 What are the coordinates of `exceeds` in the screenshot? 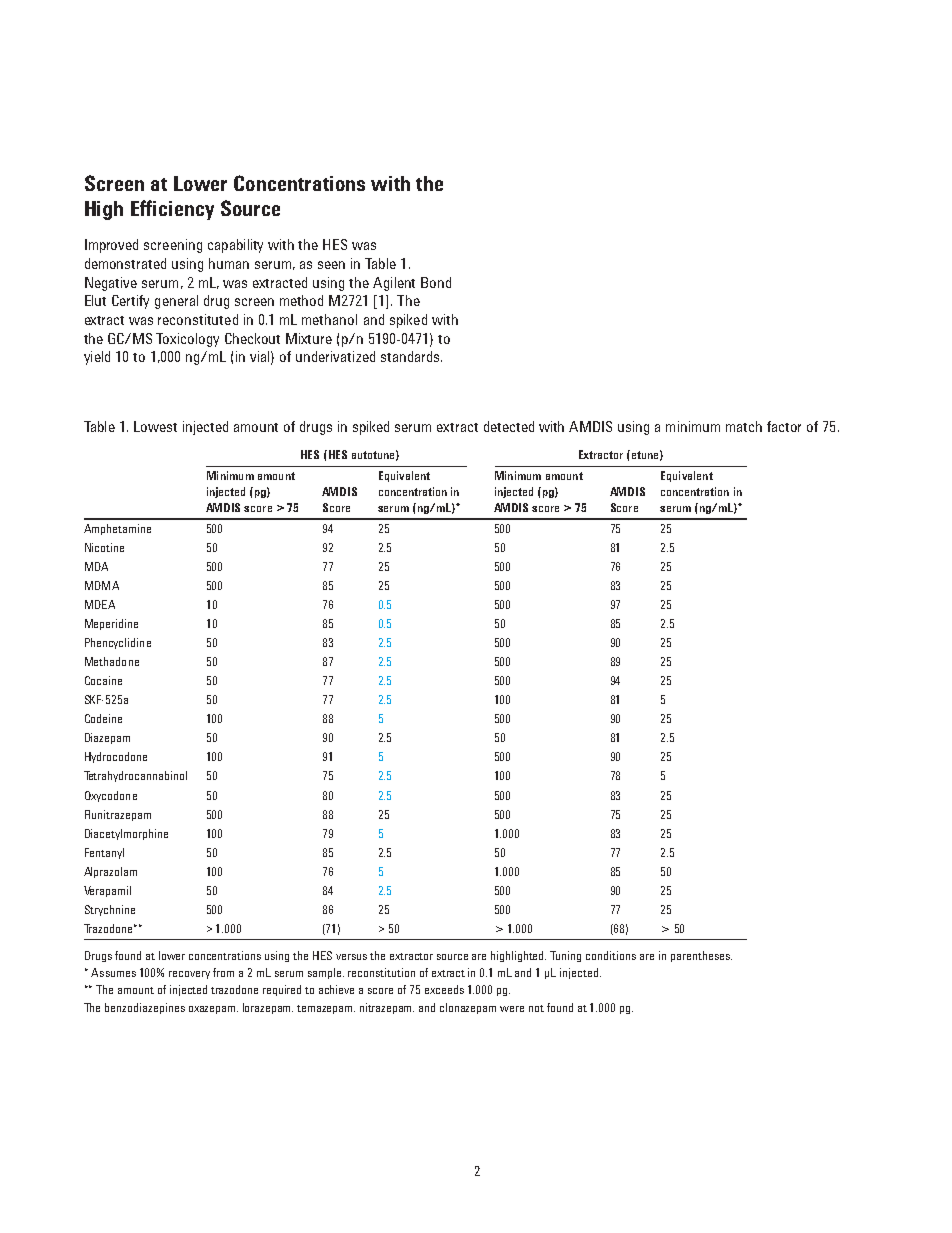 It's located at (444, 989).
